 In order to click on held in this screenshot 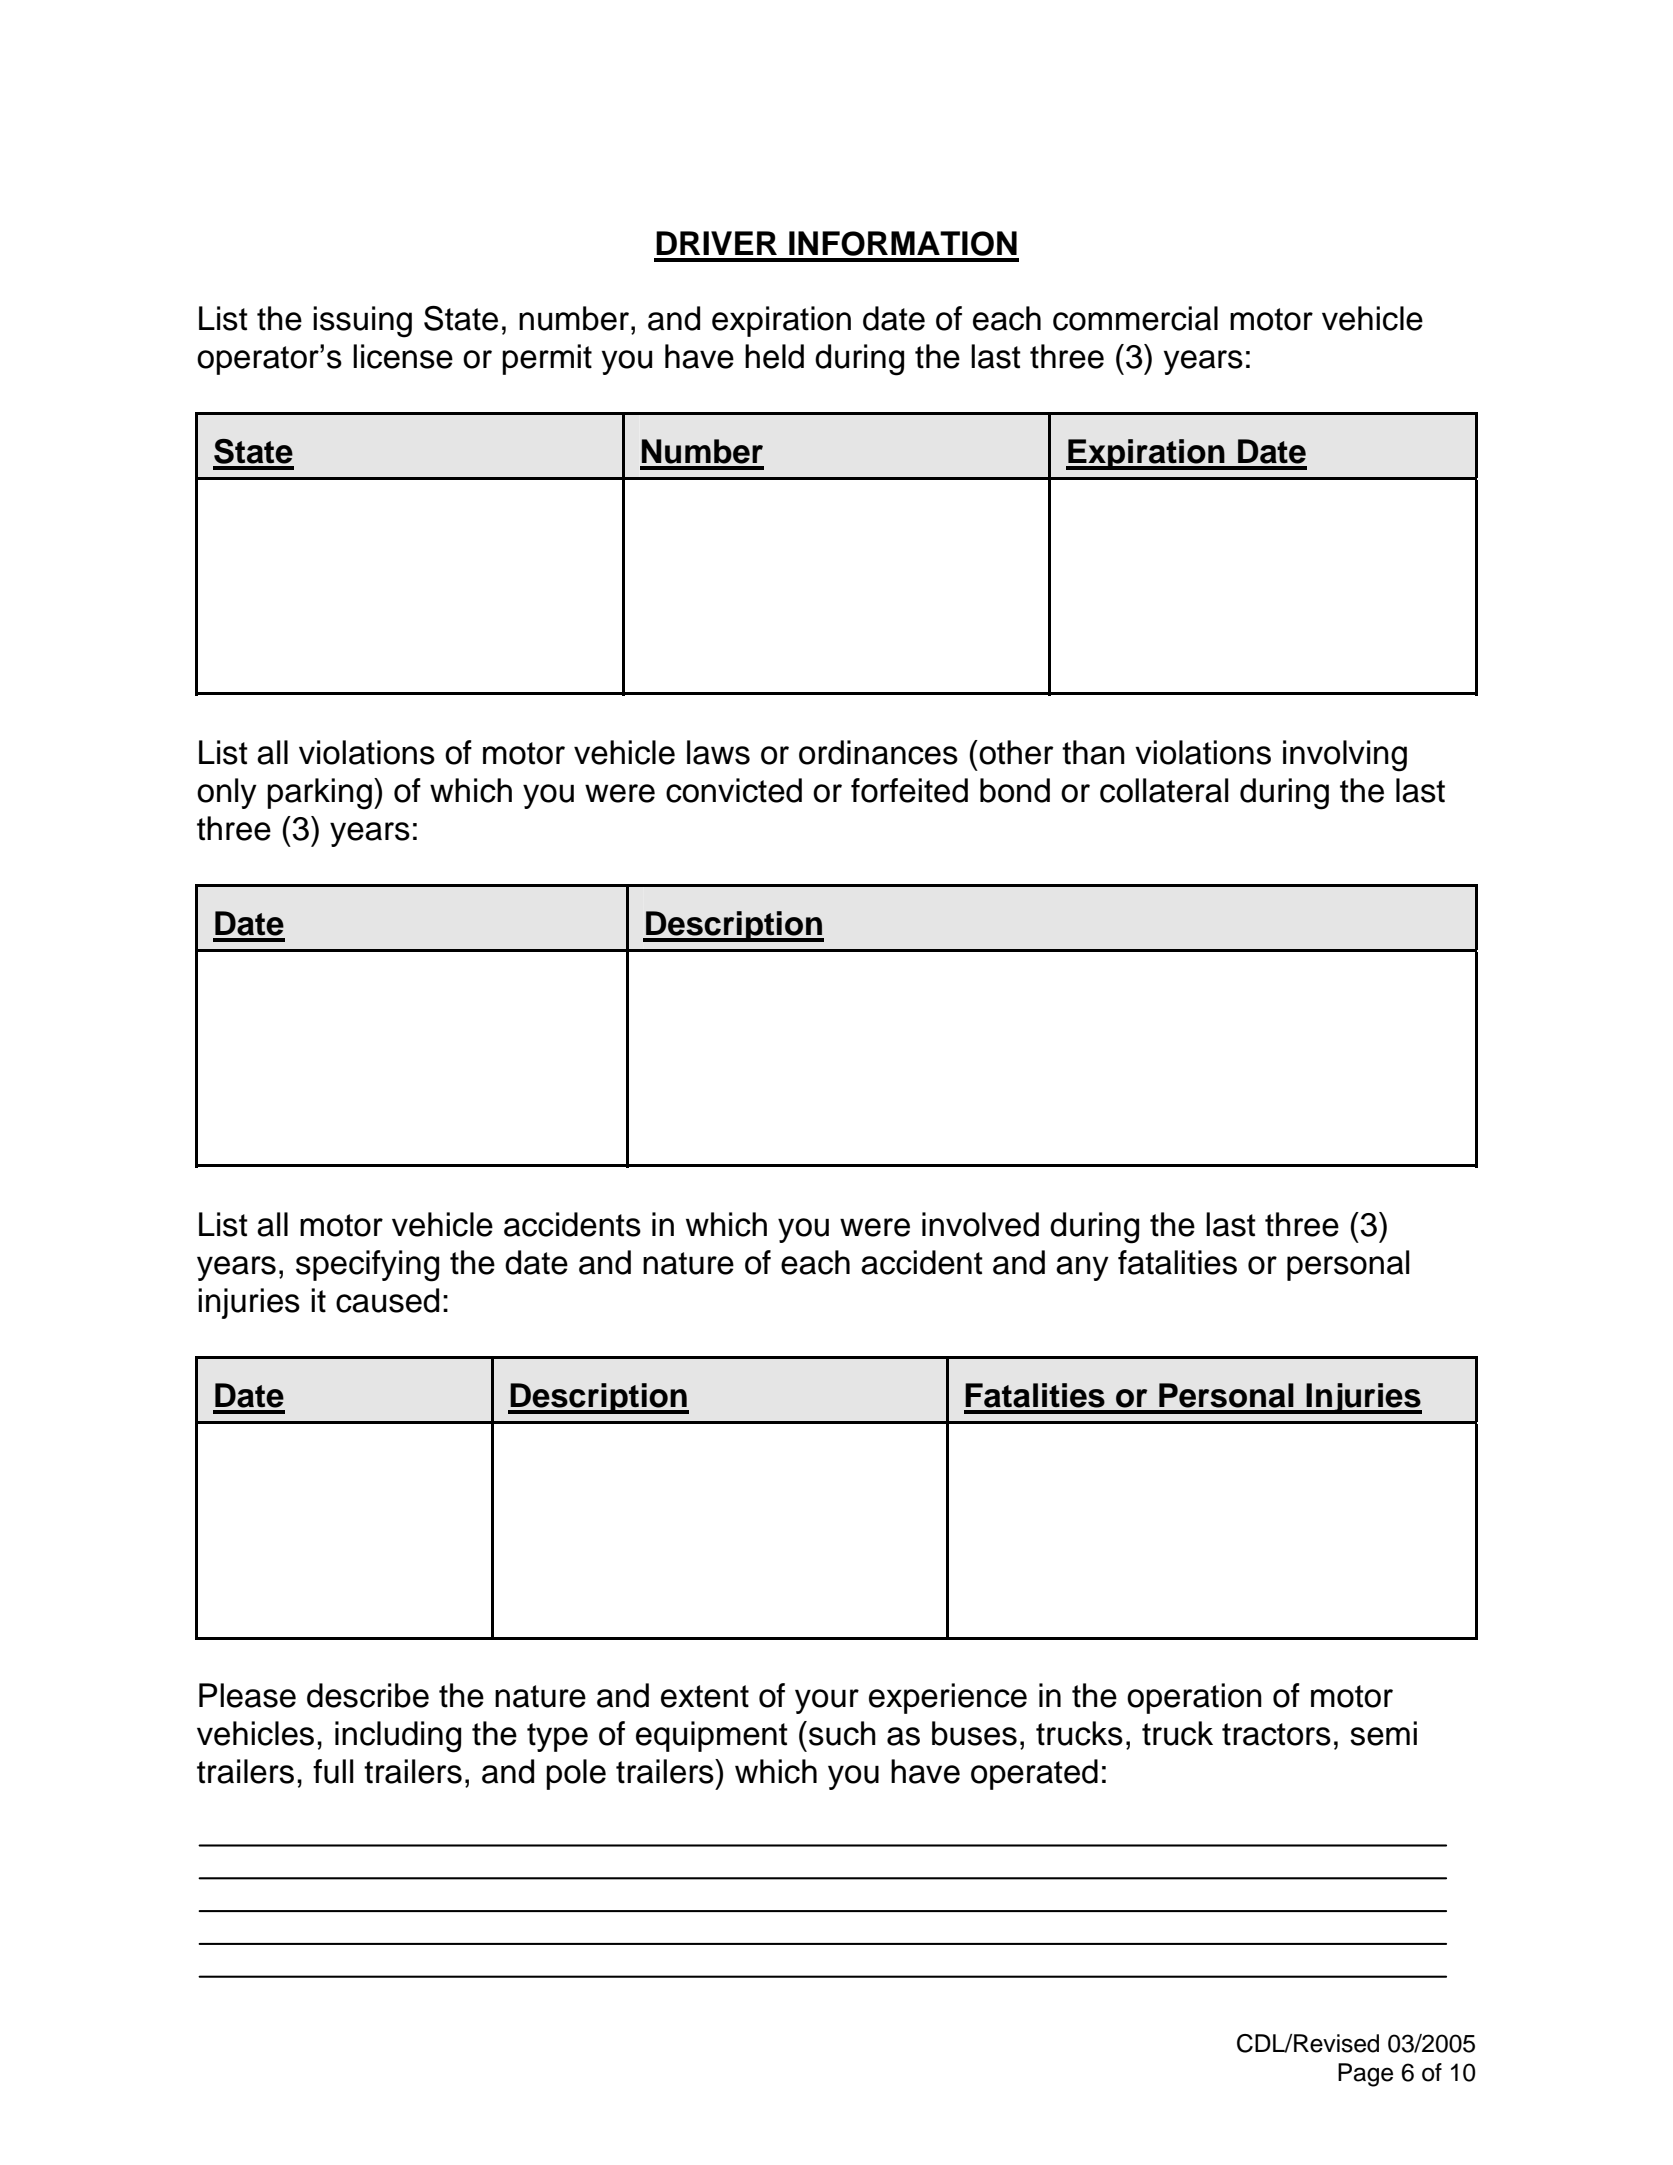, I will do `click(774, 356)`.
